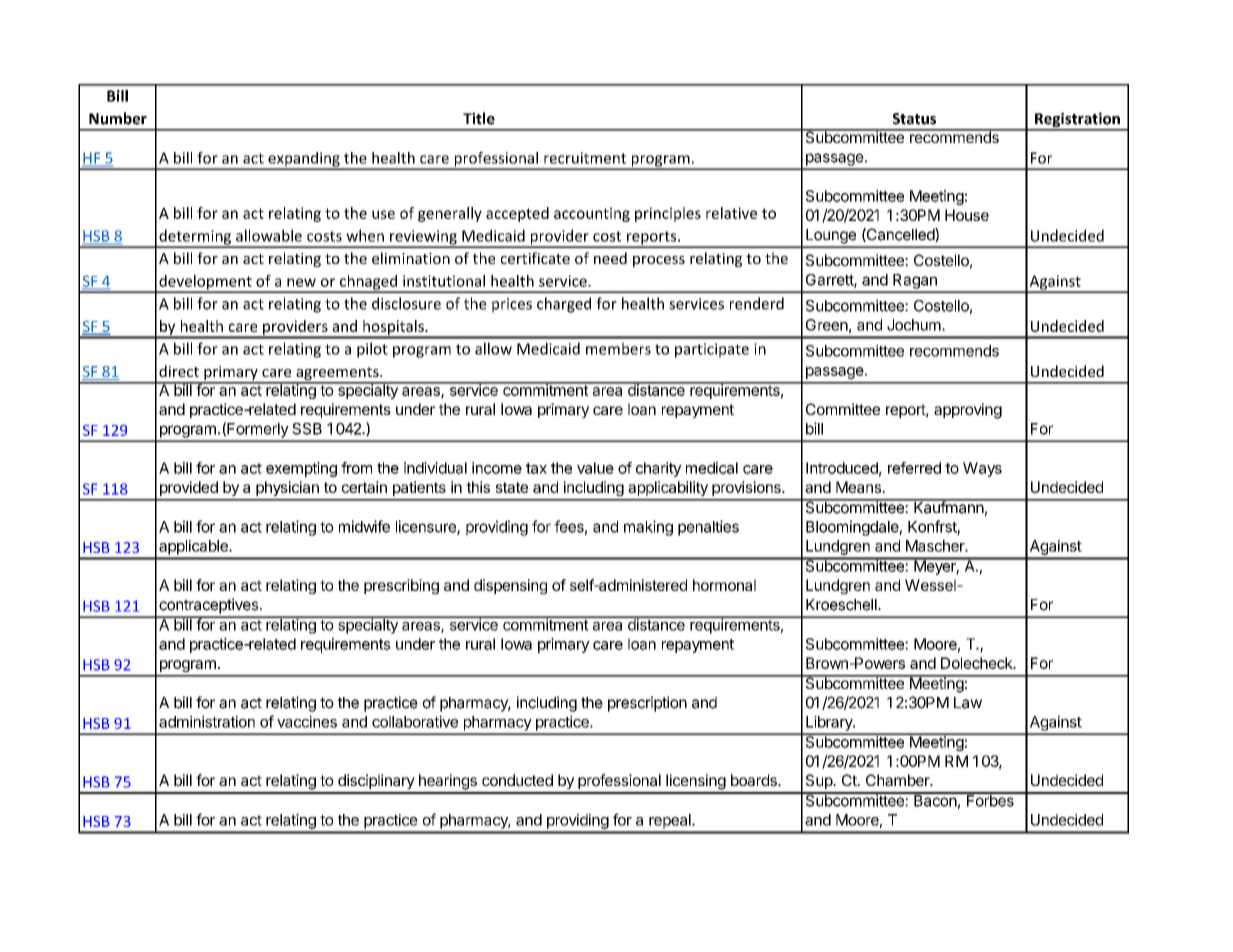 This screenshot has height=952, width=1233. I want to click on Chamber, so click(899, 780).
